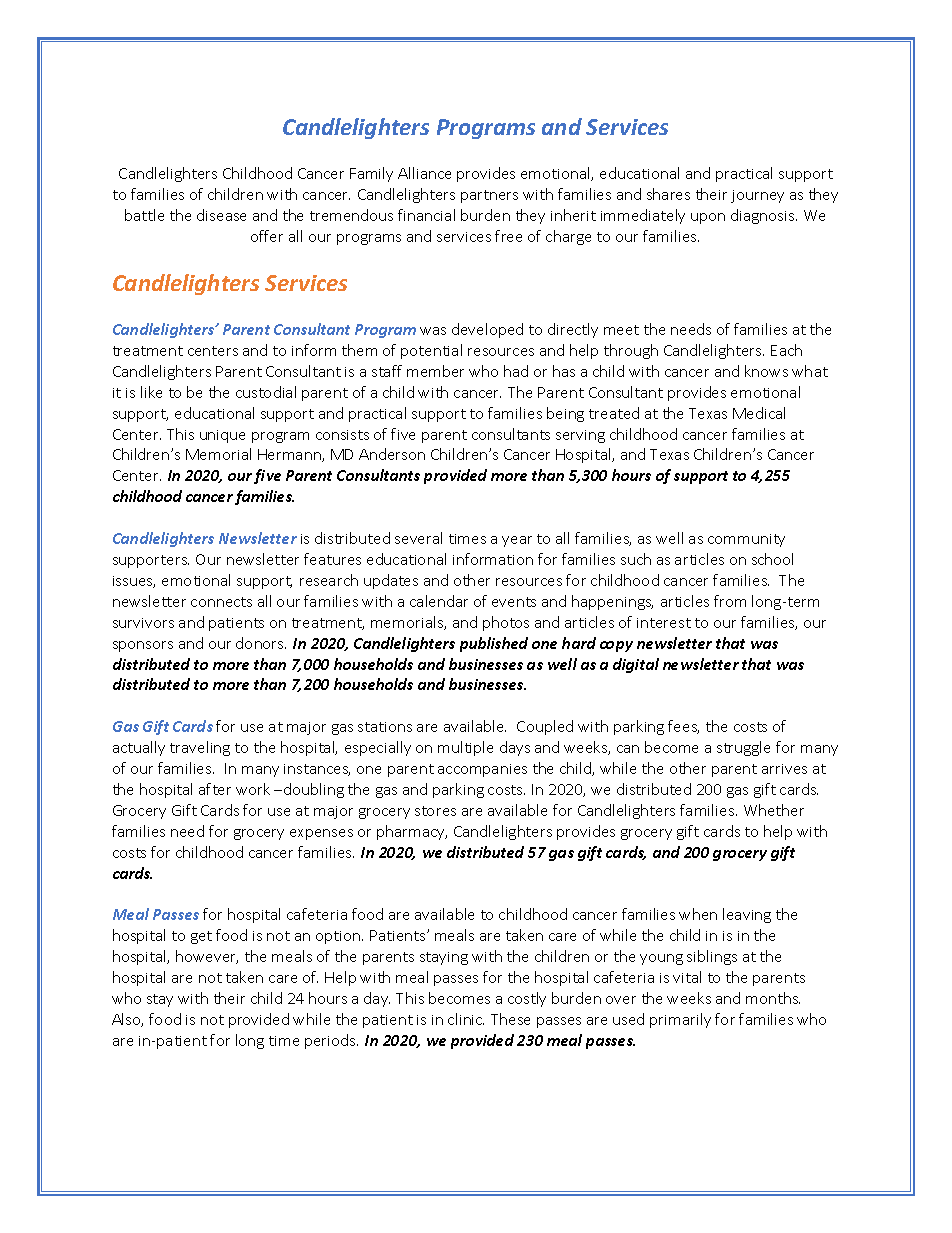 The width and height of the screenshot is (952, 1233). Describe the element at coordinates (774, 810) in the screenshot. I see `Whether` at that location.
